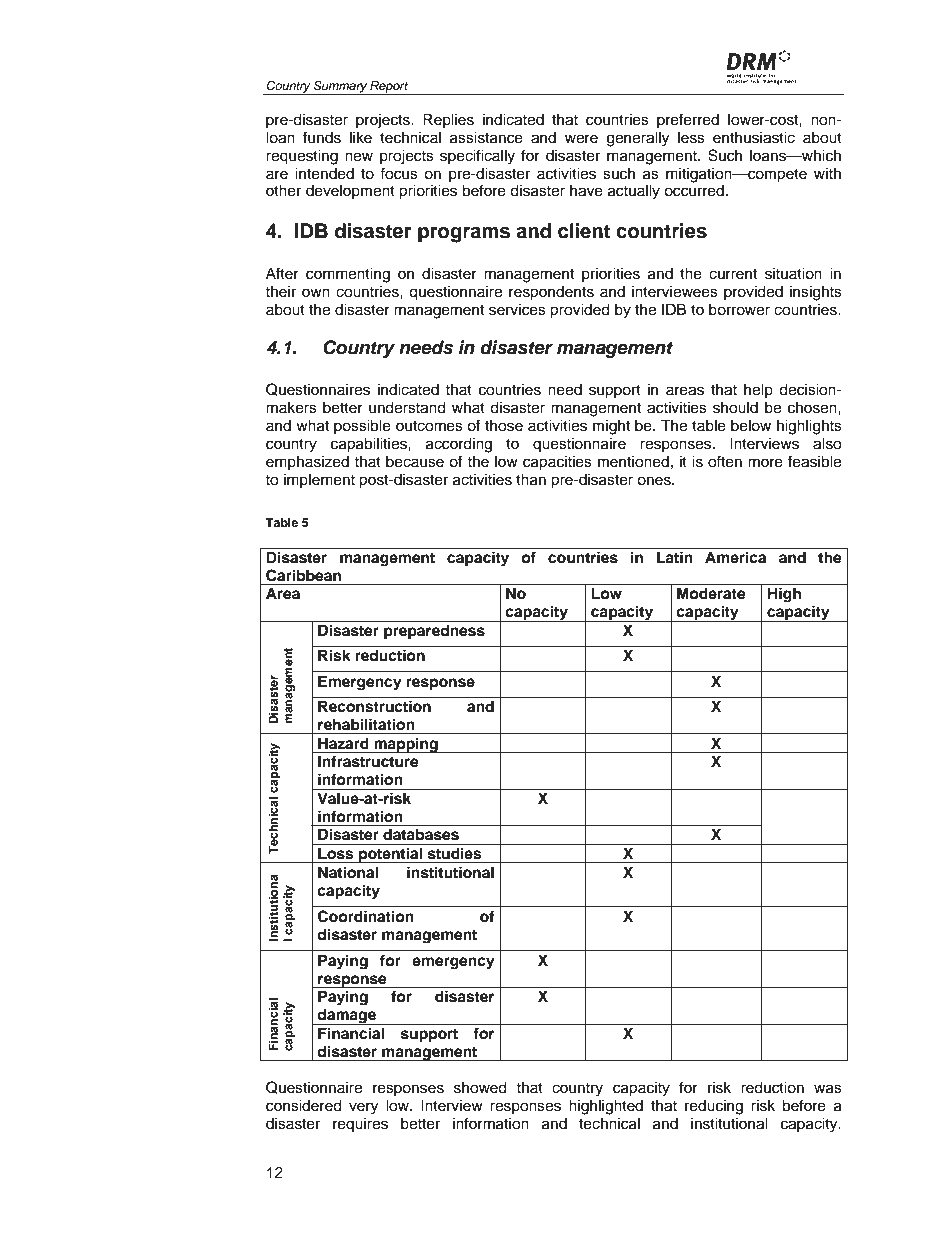  Describe the element at coordinates (303, 575) in the page. I see `Caribbean` at that location.
